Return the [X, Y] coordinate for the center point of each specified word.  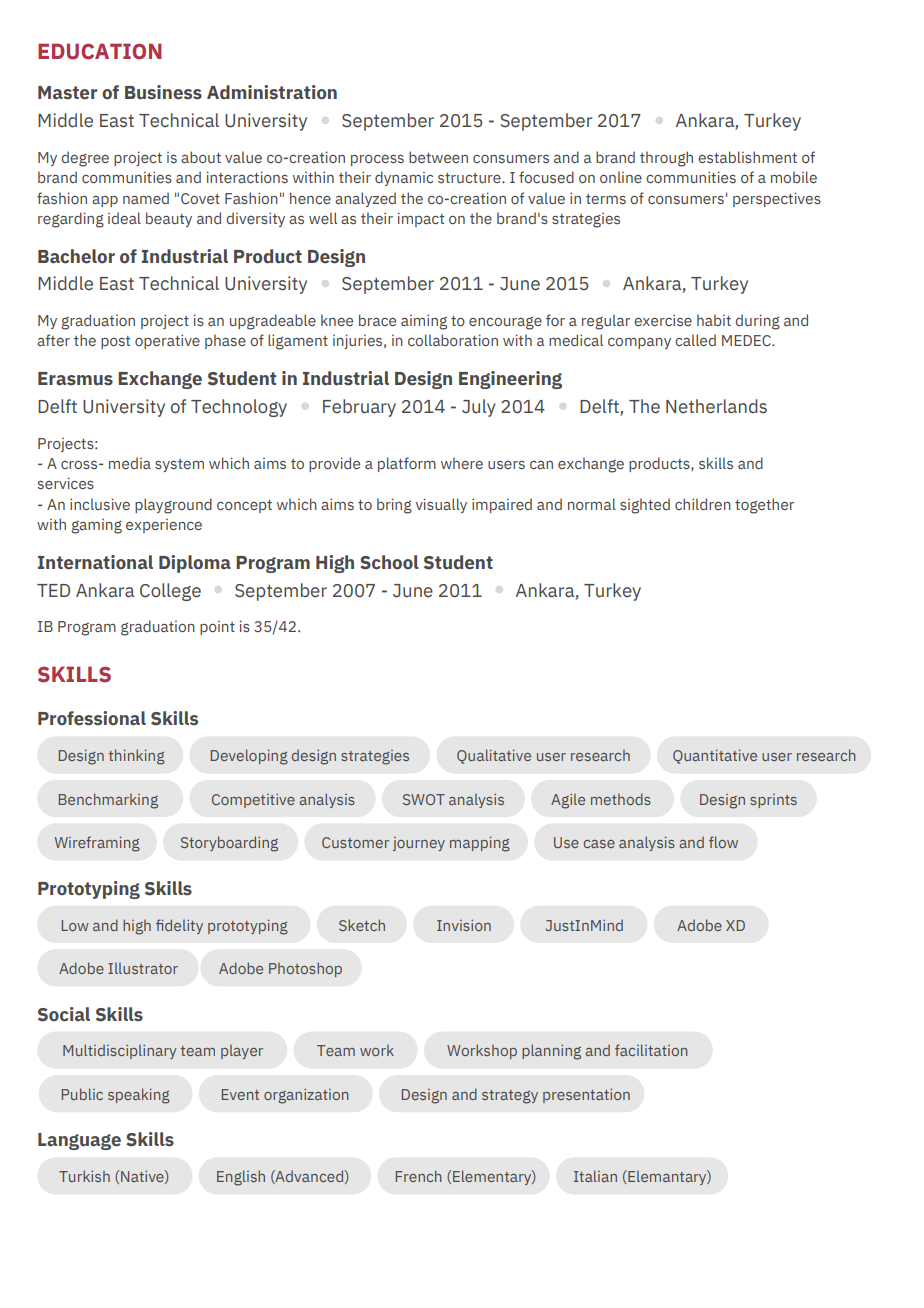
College [170, 592]
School [389, 562]
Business [163, 92]
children [703, 504]
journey [419, 844]
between [438, 157]
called [695, 340]
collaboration [453, 340]
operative [167, 341]
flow [723, 842]
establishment [747, 157]
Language [79, 1141]
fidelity [179, 926]
